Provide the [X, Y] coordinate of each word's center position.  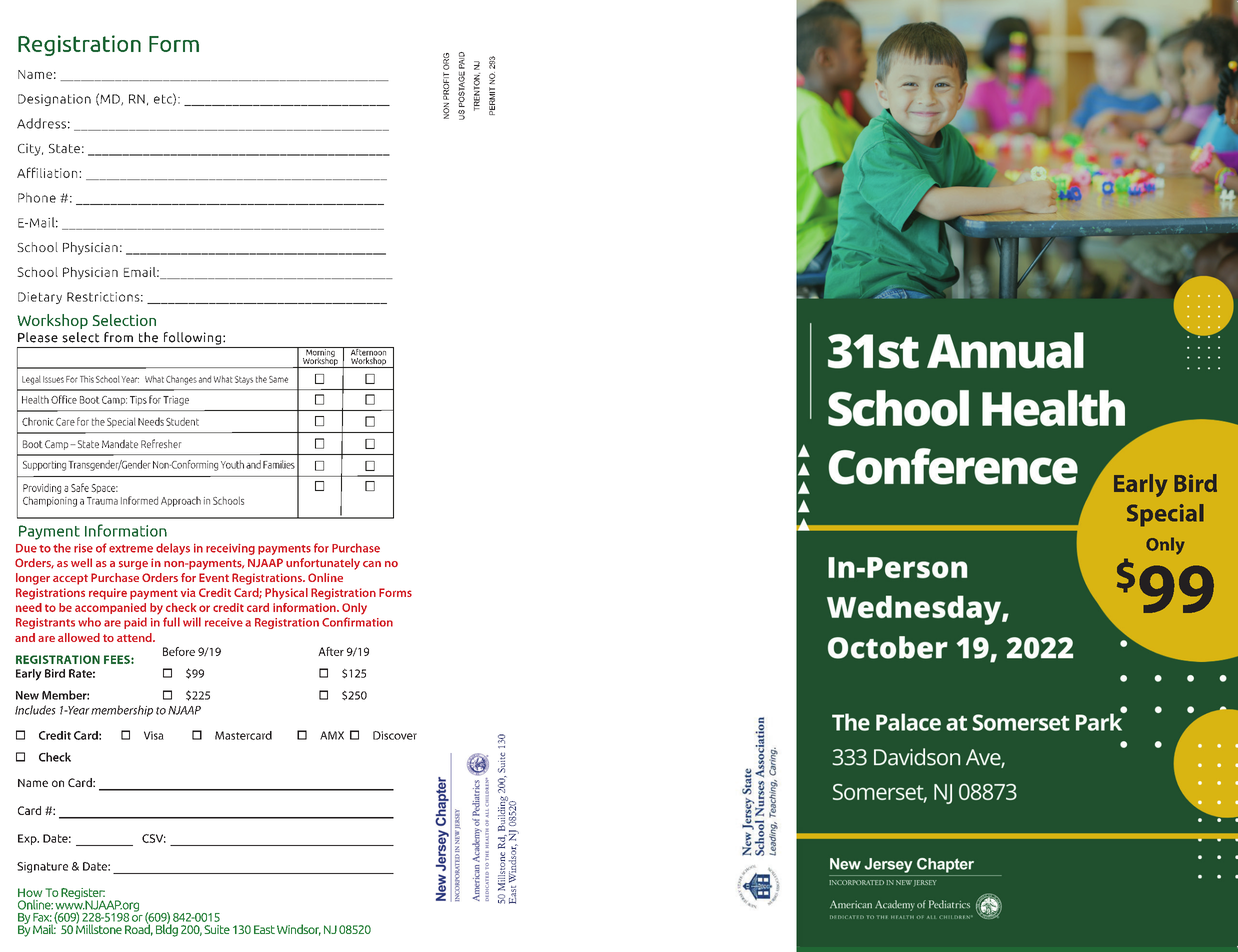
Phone [37, 197]
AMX [332, 735]
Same [278, 379]
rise [83, 548]
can [372, 564]
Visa [154, 735]
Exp [28, 839]
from [118, 337]
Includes [35, 710]
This [87, 379]
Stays [244, 380]
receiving [230, 549]
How [30, 892]
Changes [181, 380]
